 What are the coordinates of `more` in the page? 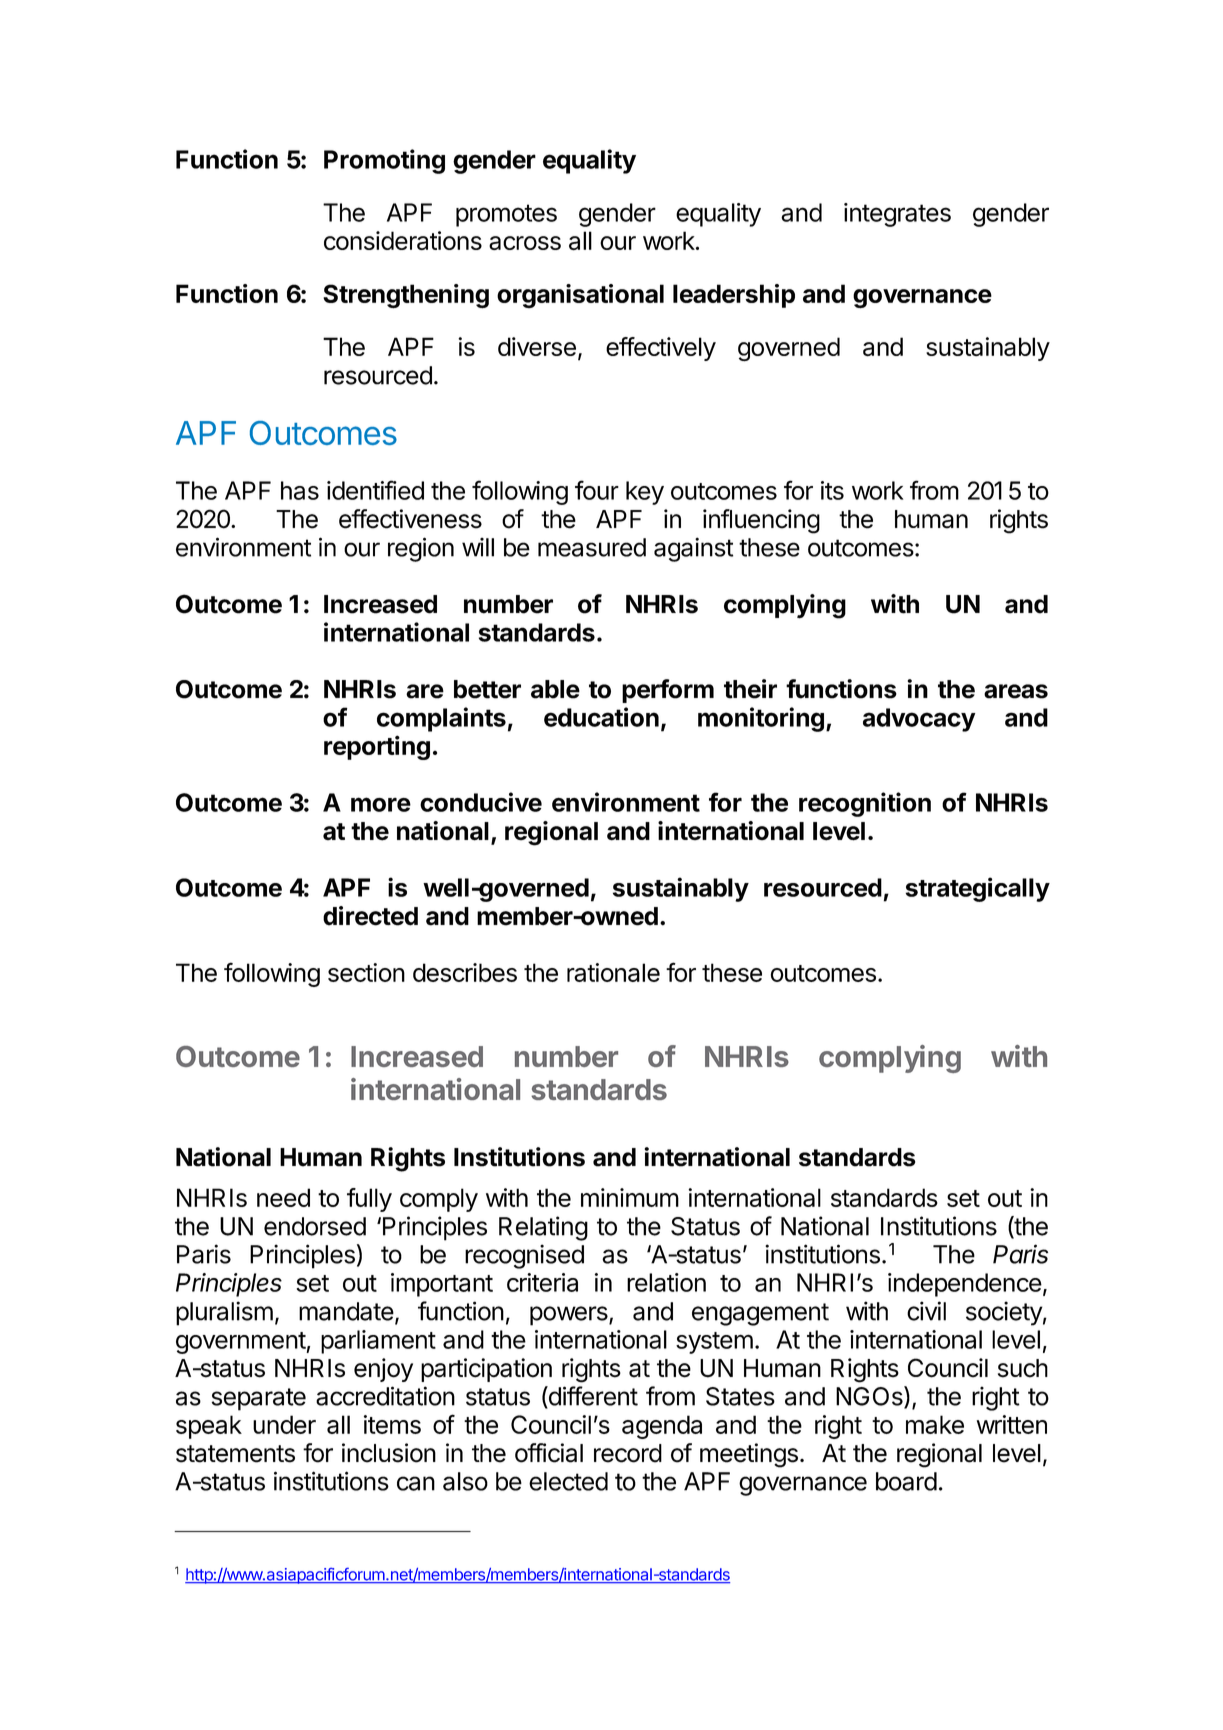 It's located at (381, 804).
